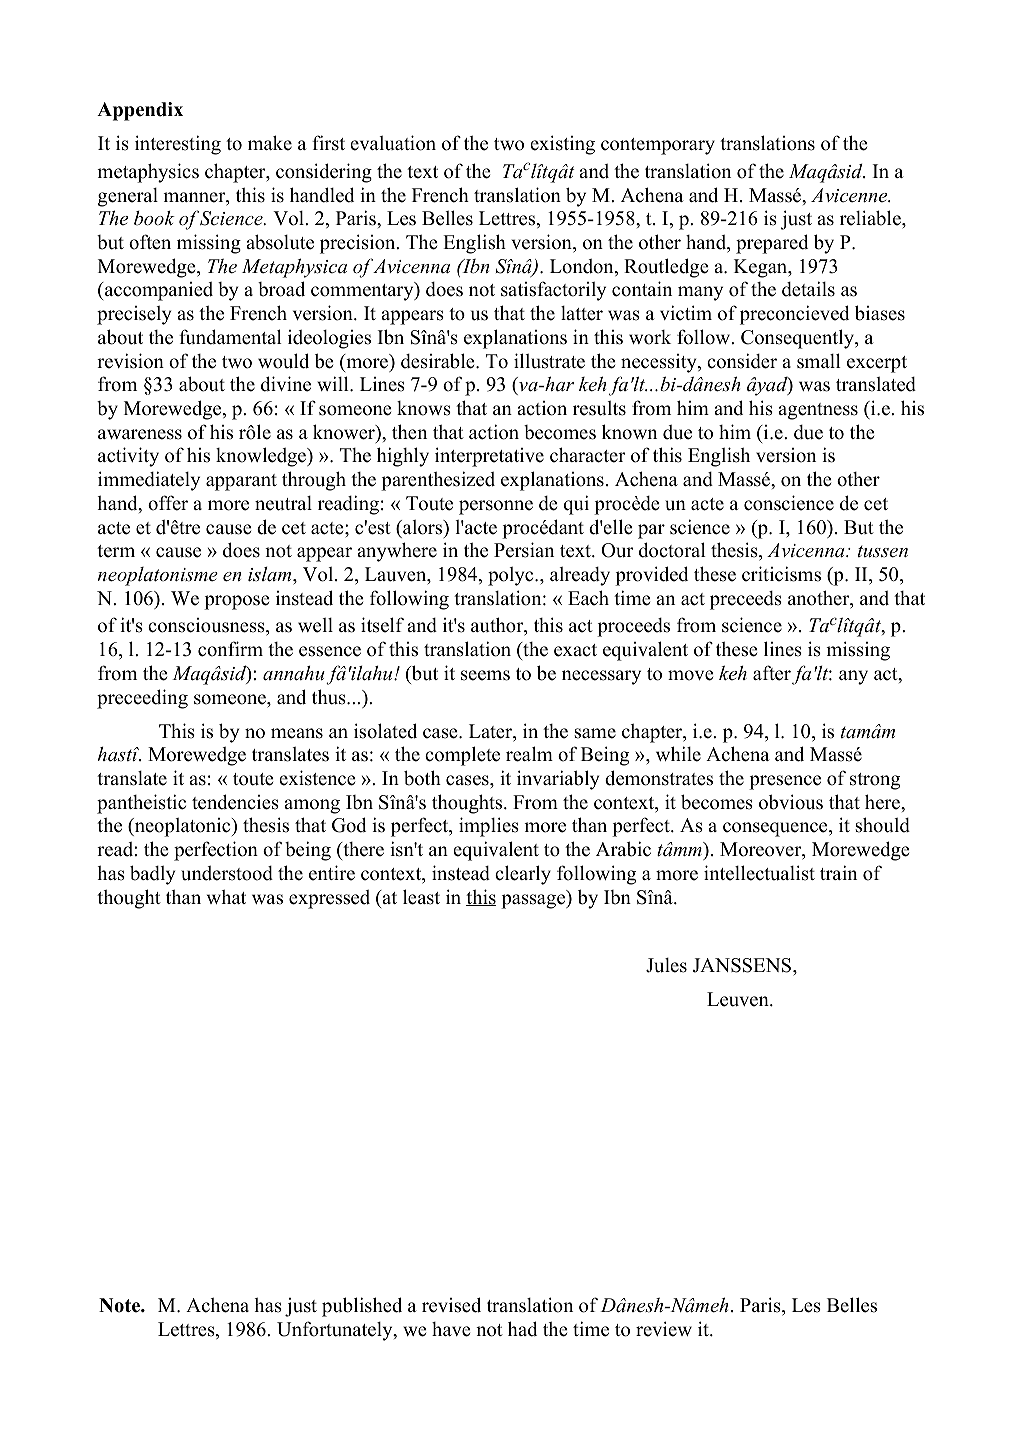 This page has width=1023, height=1447. Describe the element at coordinates (168, 503) in the page. I see `offer` at that location.
